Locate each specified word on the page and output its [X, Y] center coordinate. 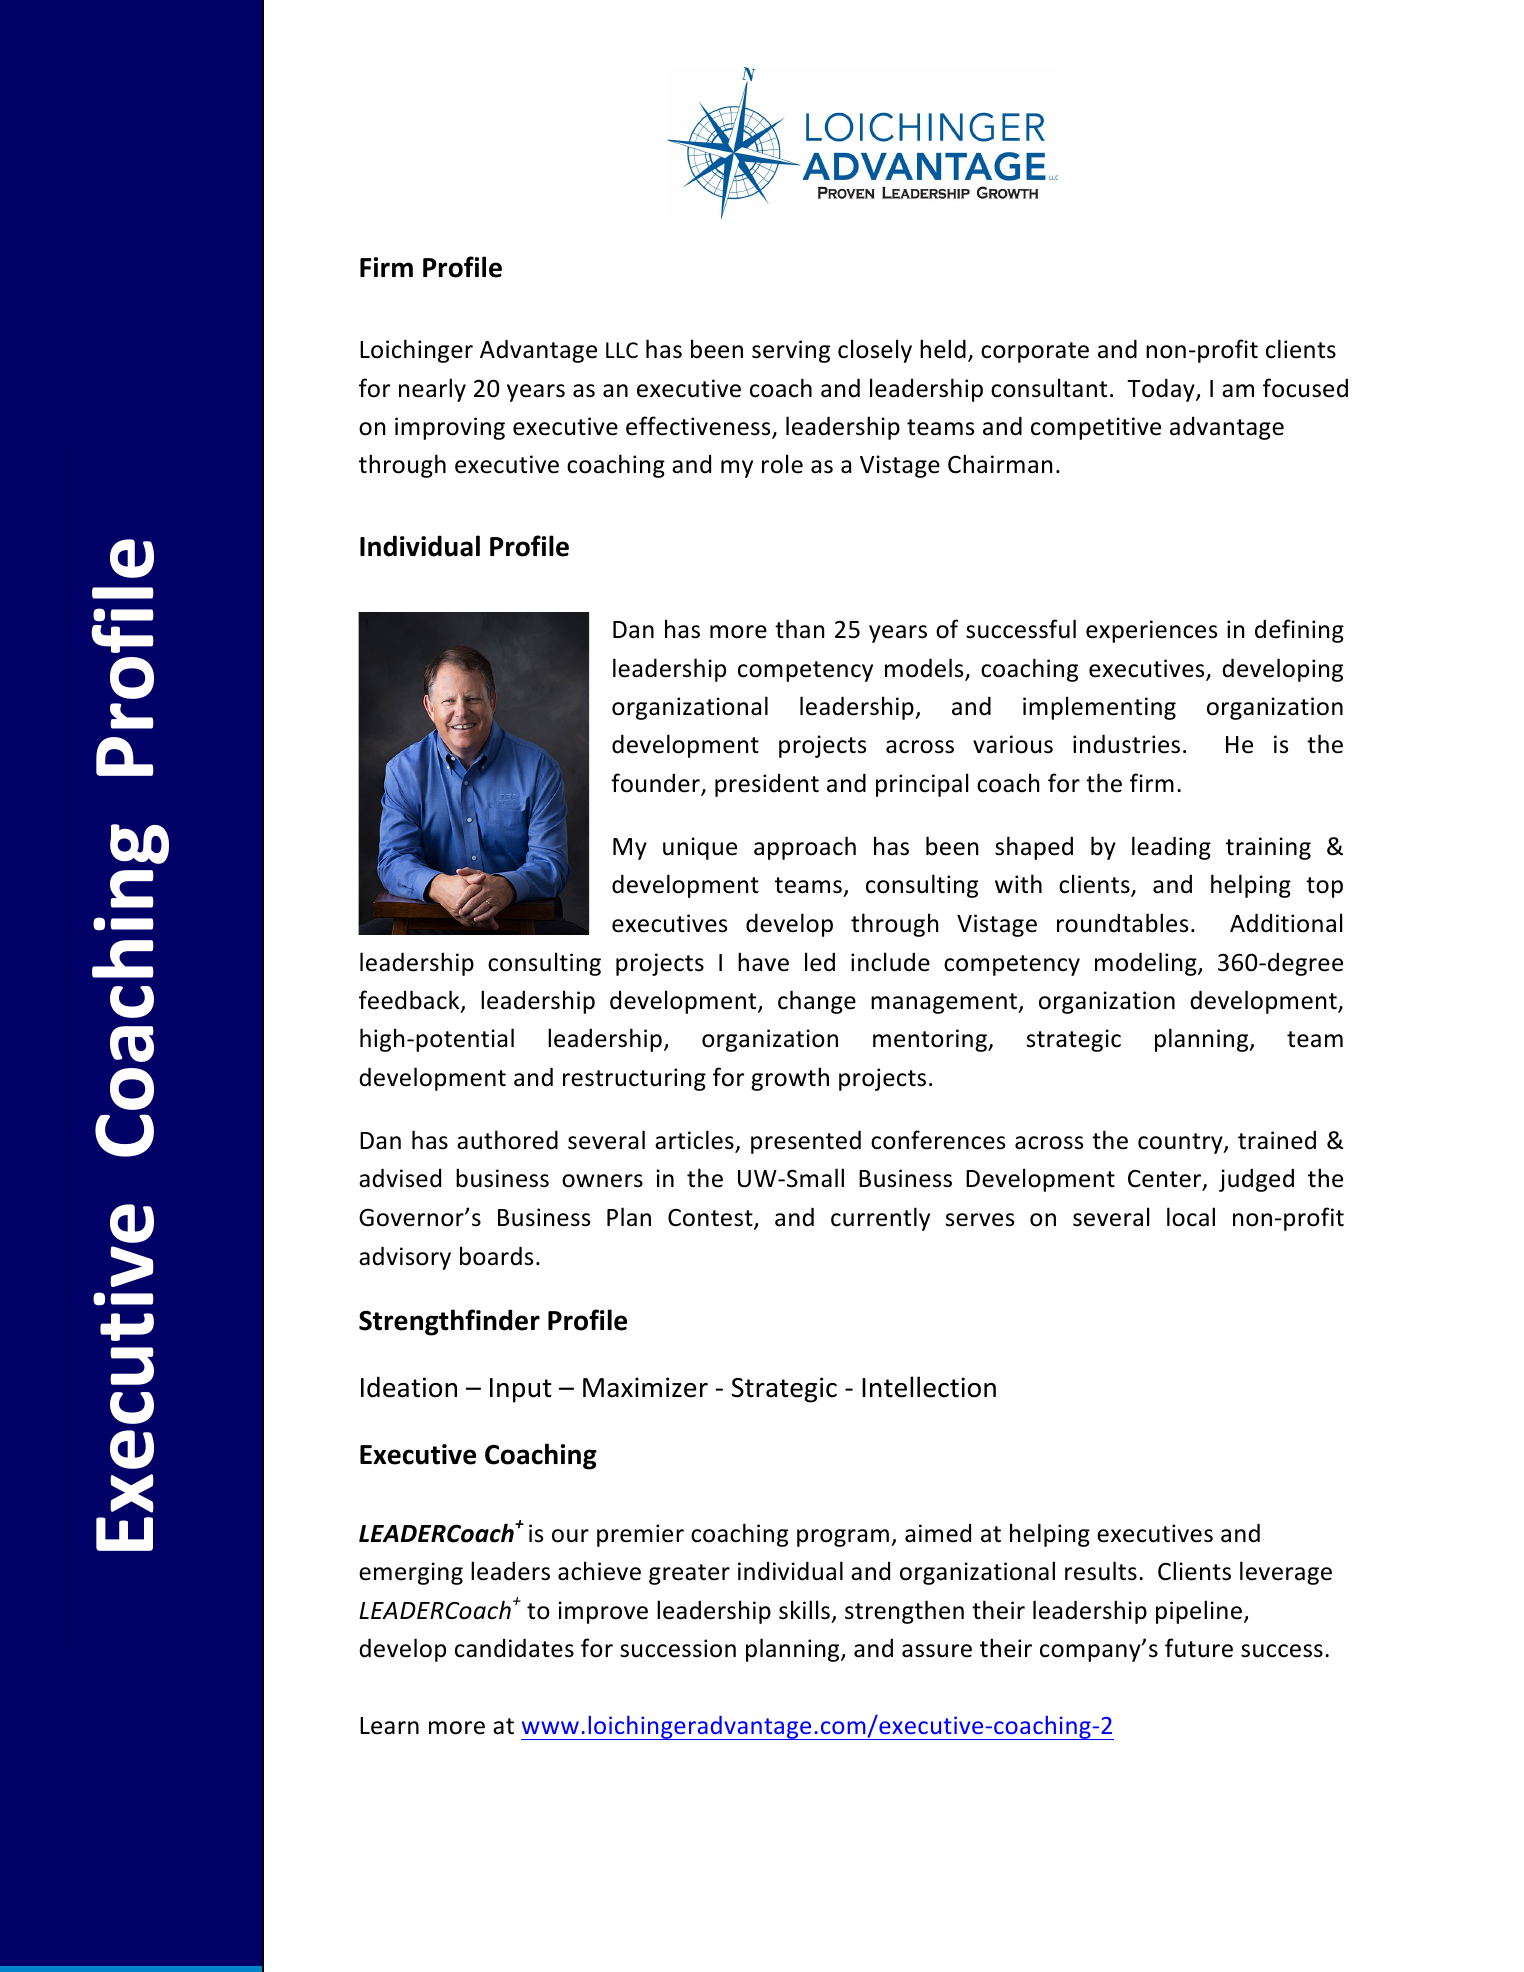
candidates [514, 1648]
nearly [432, 390]
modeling [1147, 964]
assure [937, 1651]
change [817, 1002]
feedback [410, 1001]
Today [1162, 390]
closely [875, 351]
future [1199, 1648]
